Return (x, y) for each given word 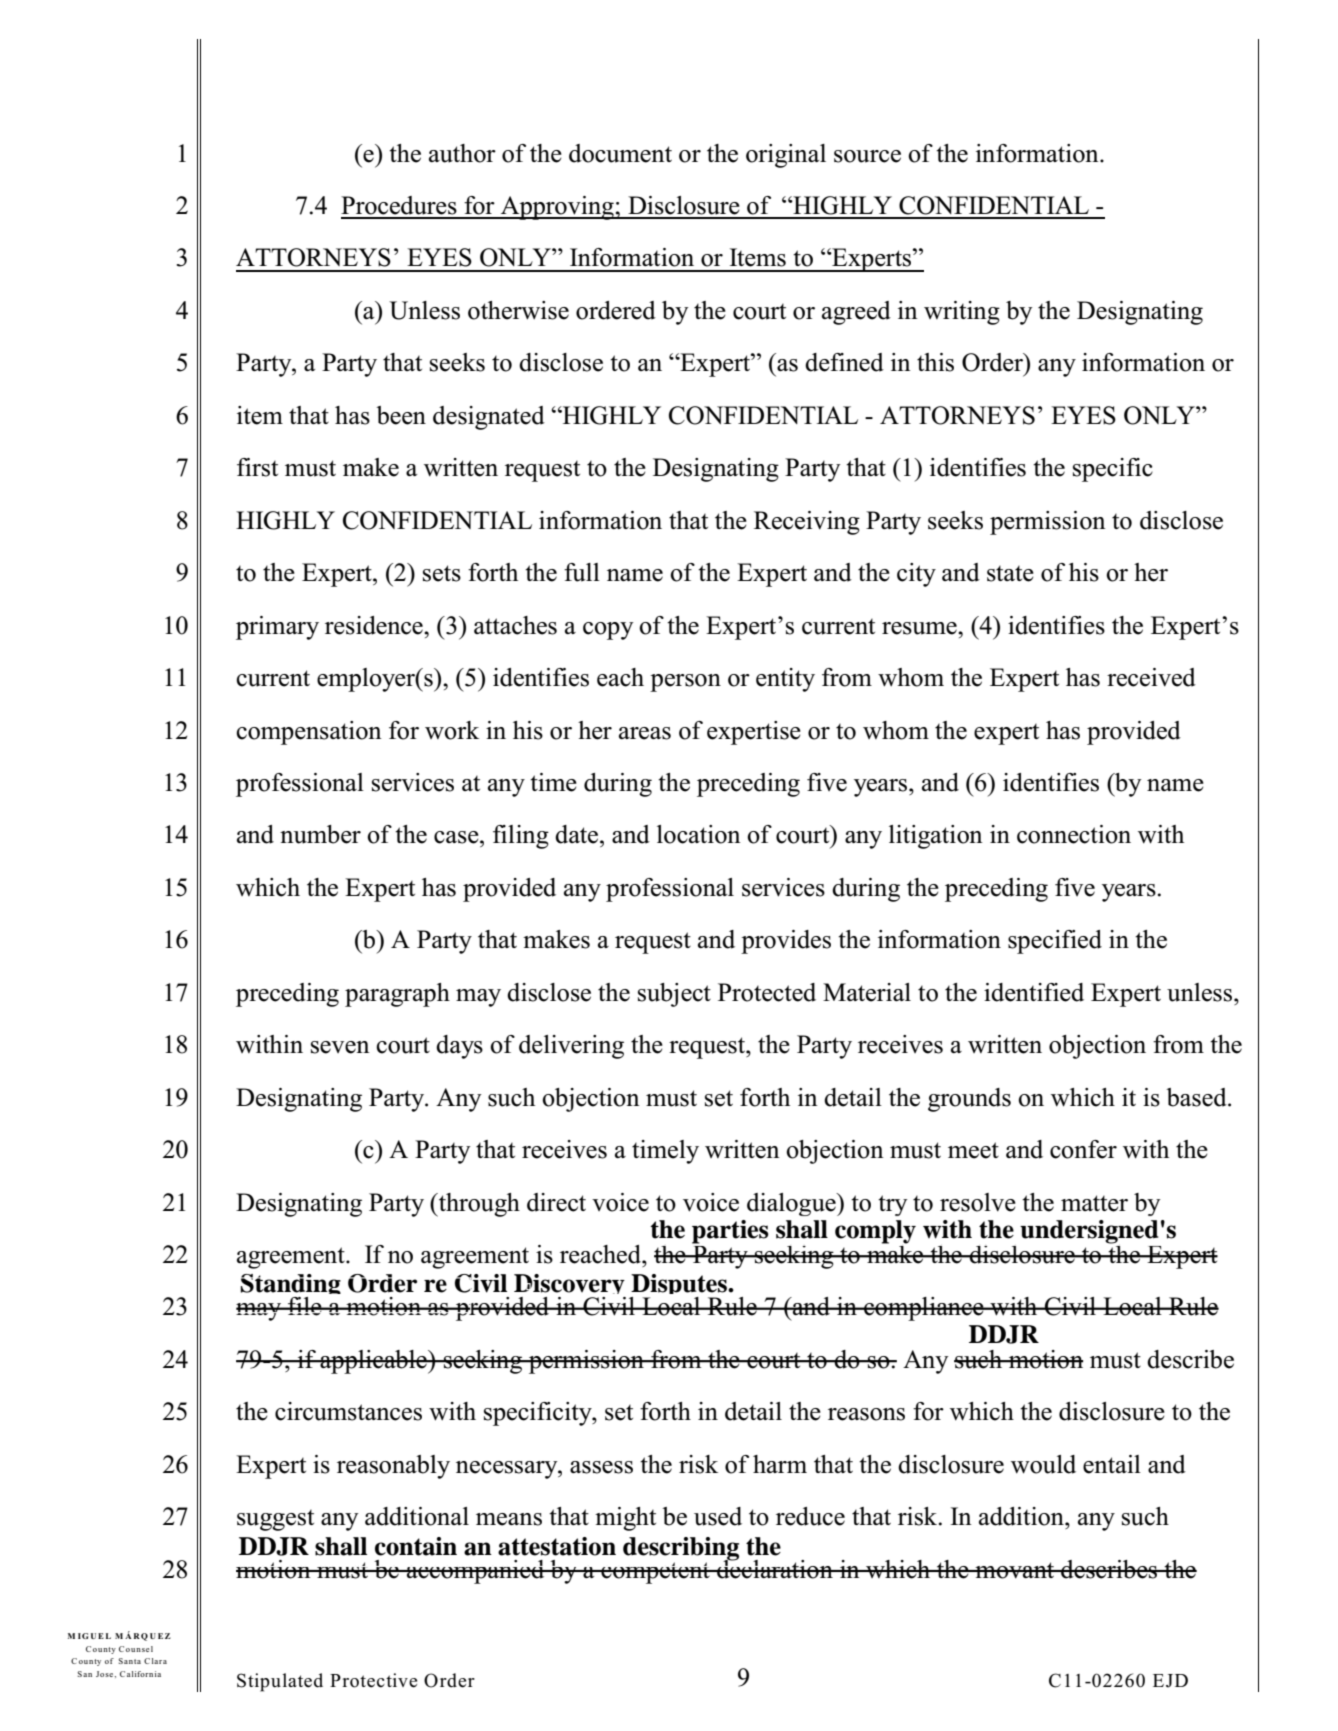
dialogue (792, 1204)
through (478, 1205)
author (462, 153)
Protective (373, 1680)
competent (655, 1573)
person (685, 683)
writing (962, 313)
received (1151, 677)
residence (375, 625)
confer (1083, 1149)
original (786, 156)
